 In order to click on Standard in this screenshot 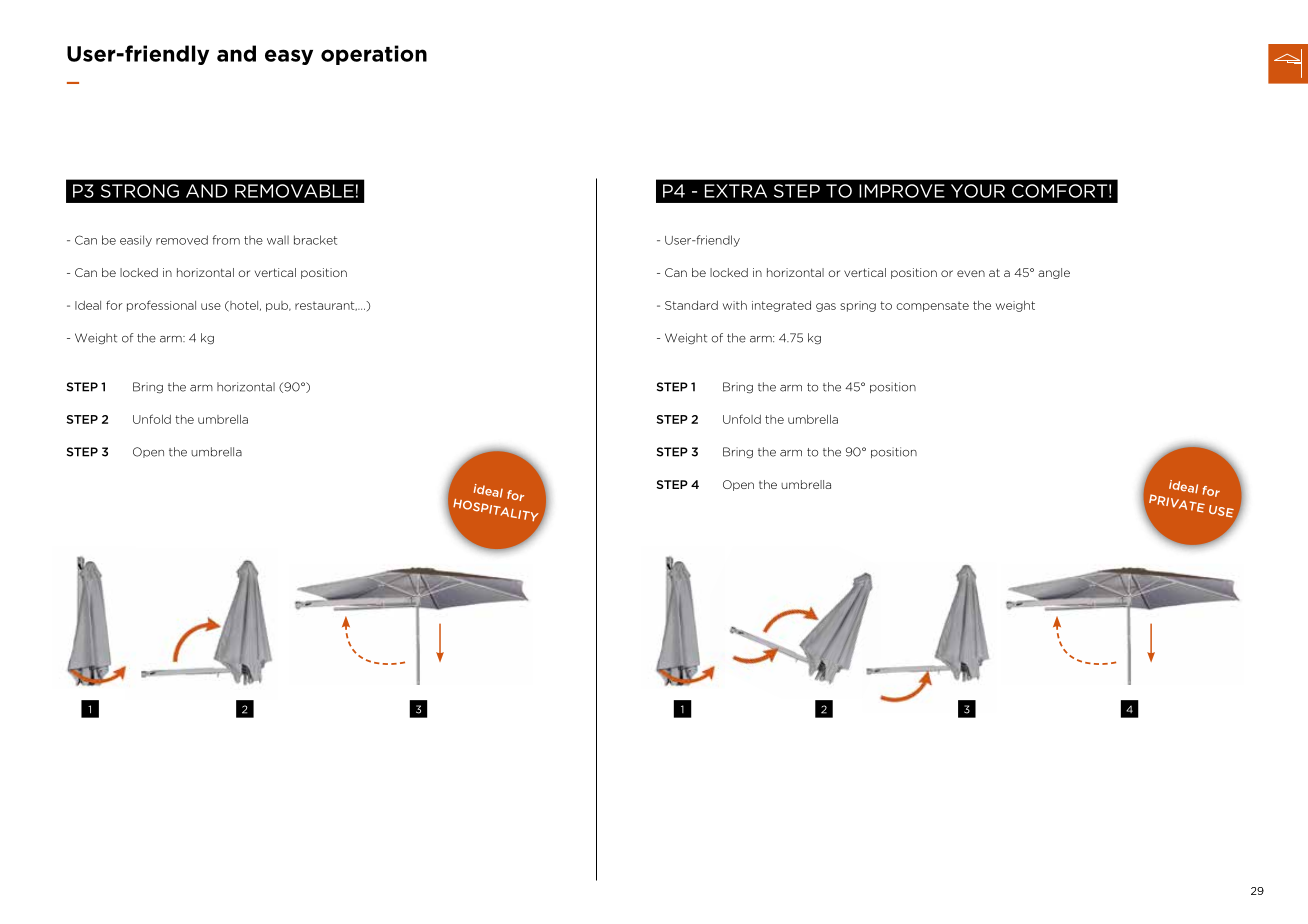, I will do `click(691, 305)`.
